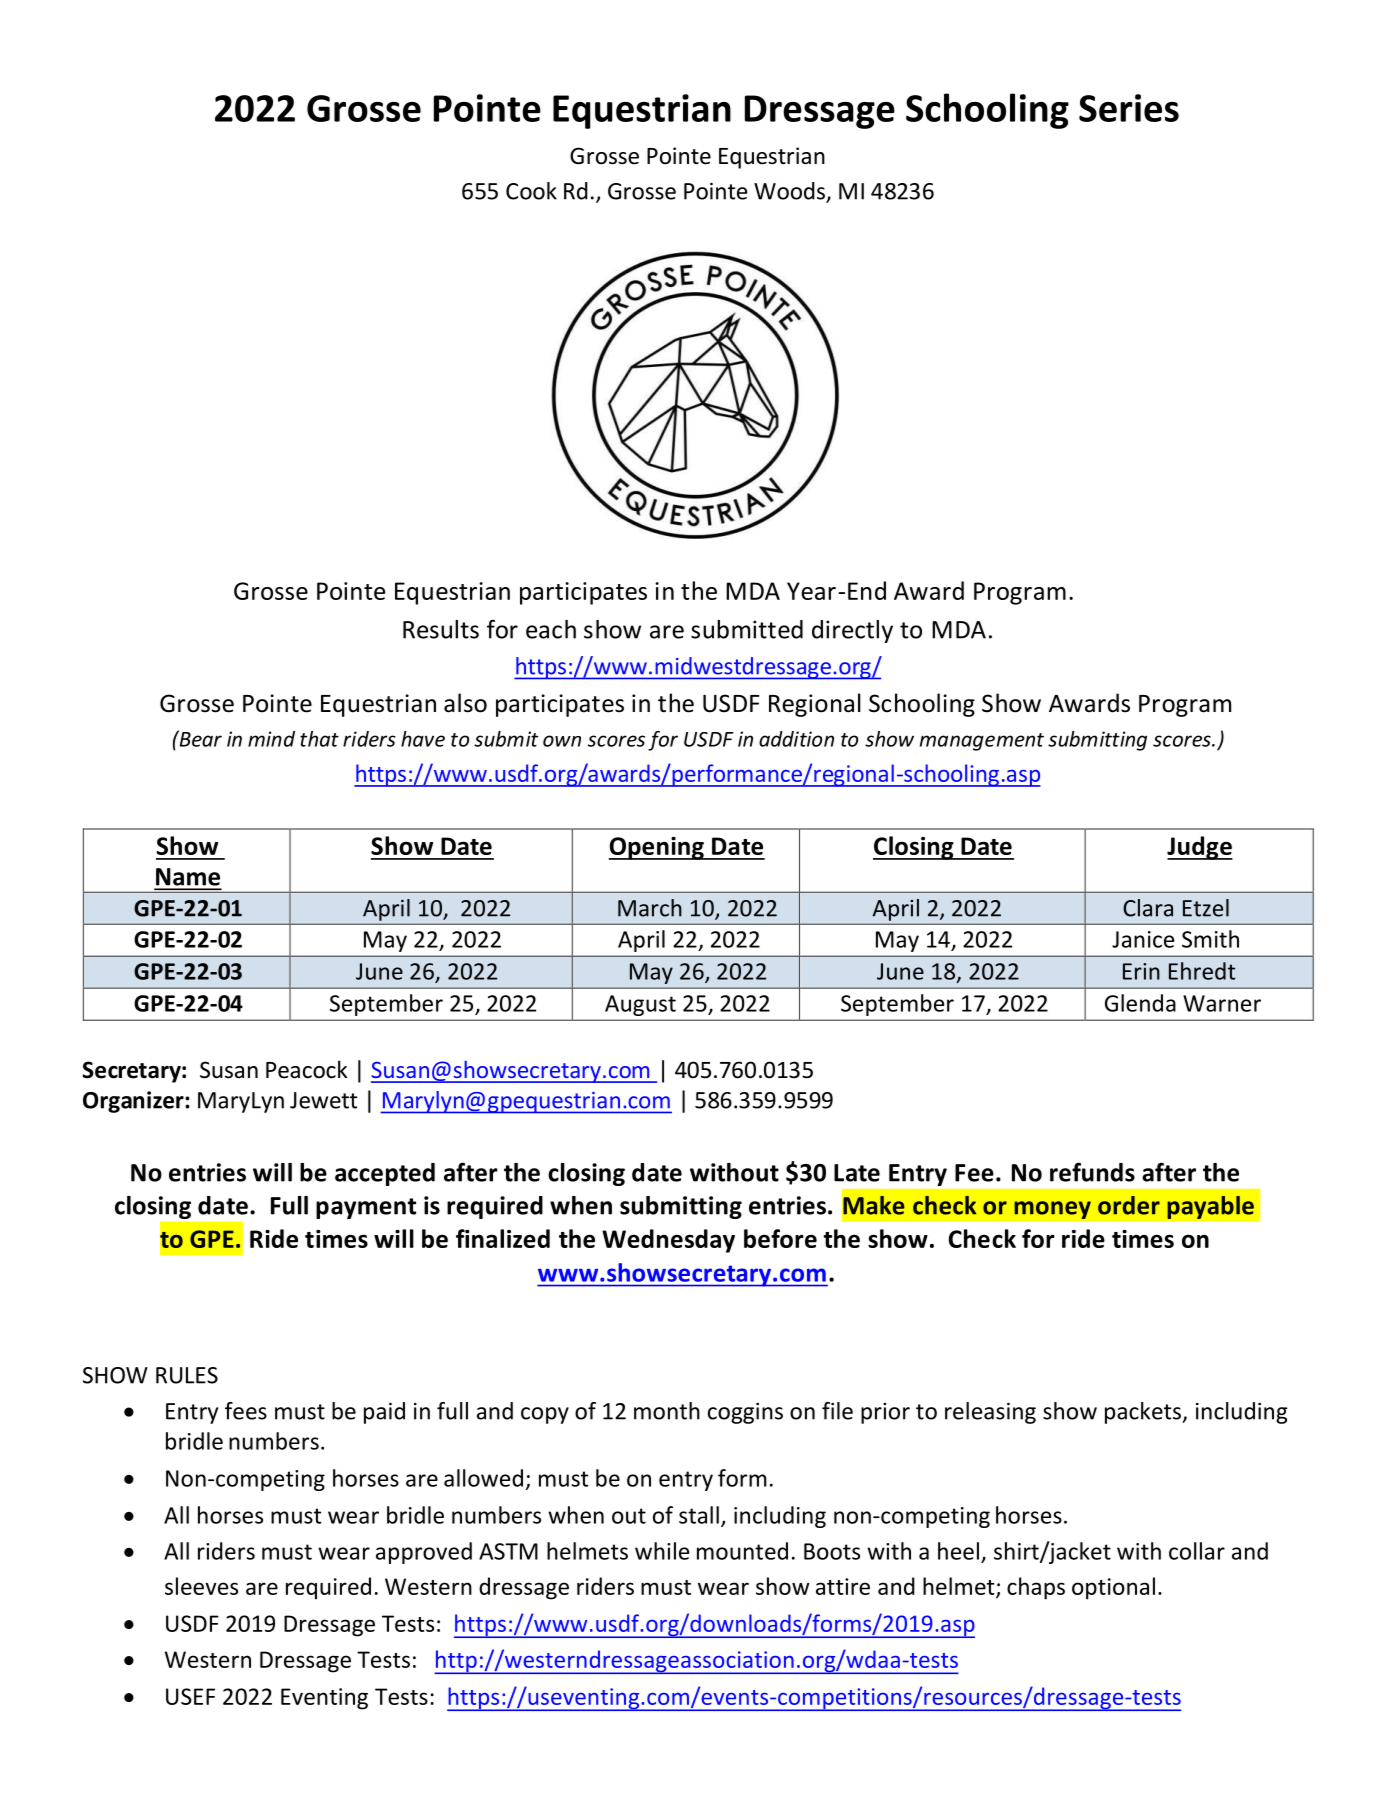 This screenshot has height=1804, width=1394. I want to click on Series, so click(1129, 108).
